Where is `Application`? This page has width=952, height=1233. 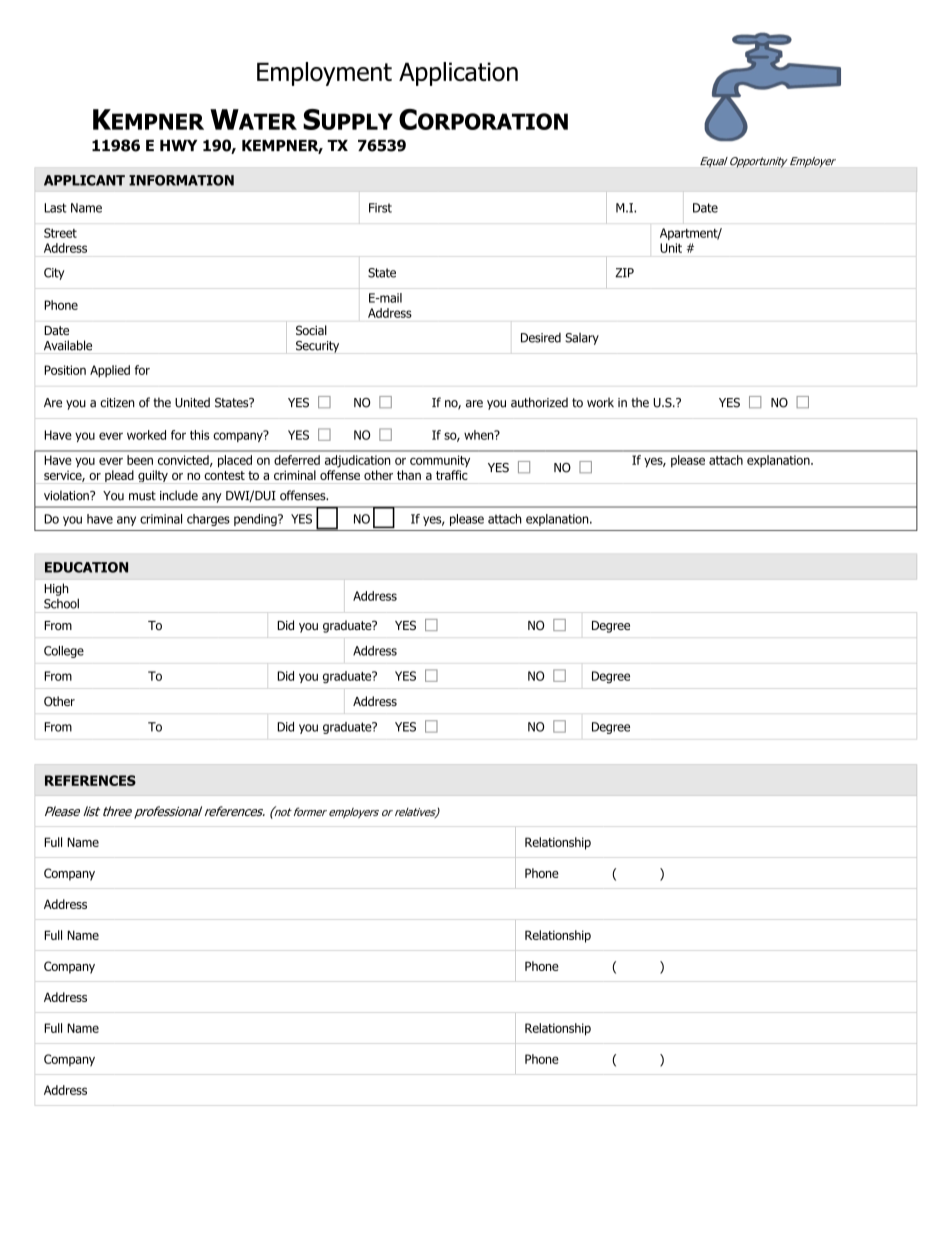
Application is located at coordinates (458, 74).
